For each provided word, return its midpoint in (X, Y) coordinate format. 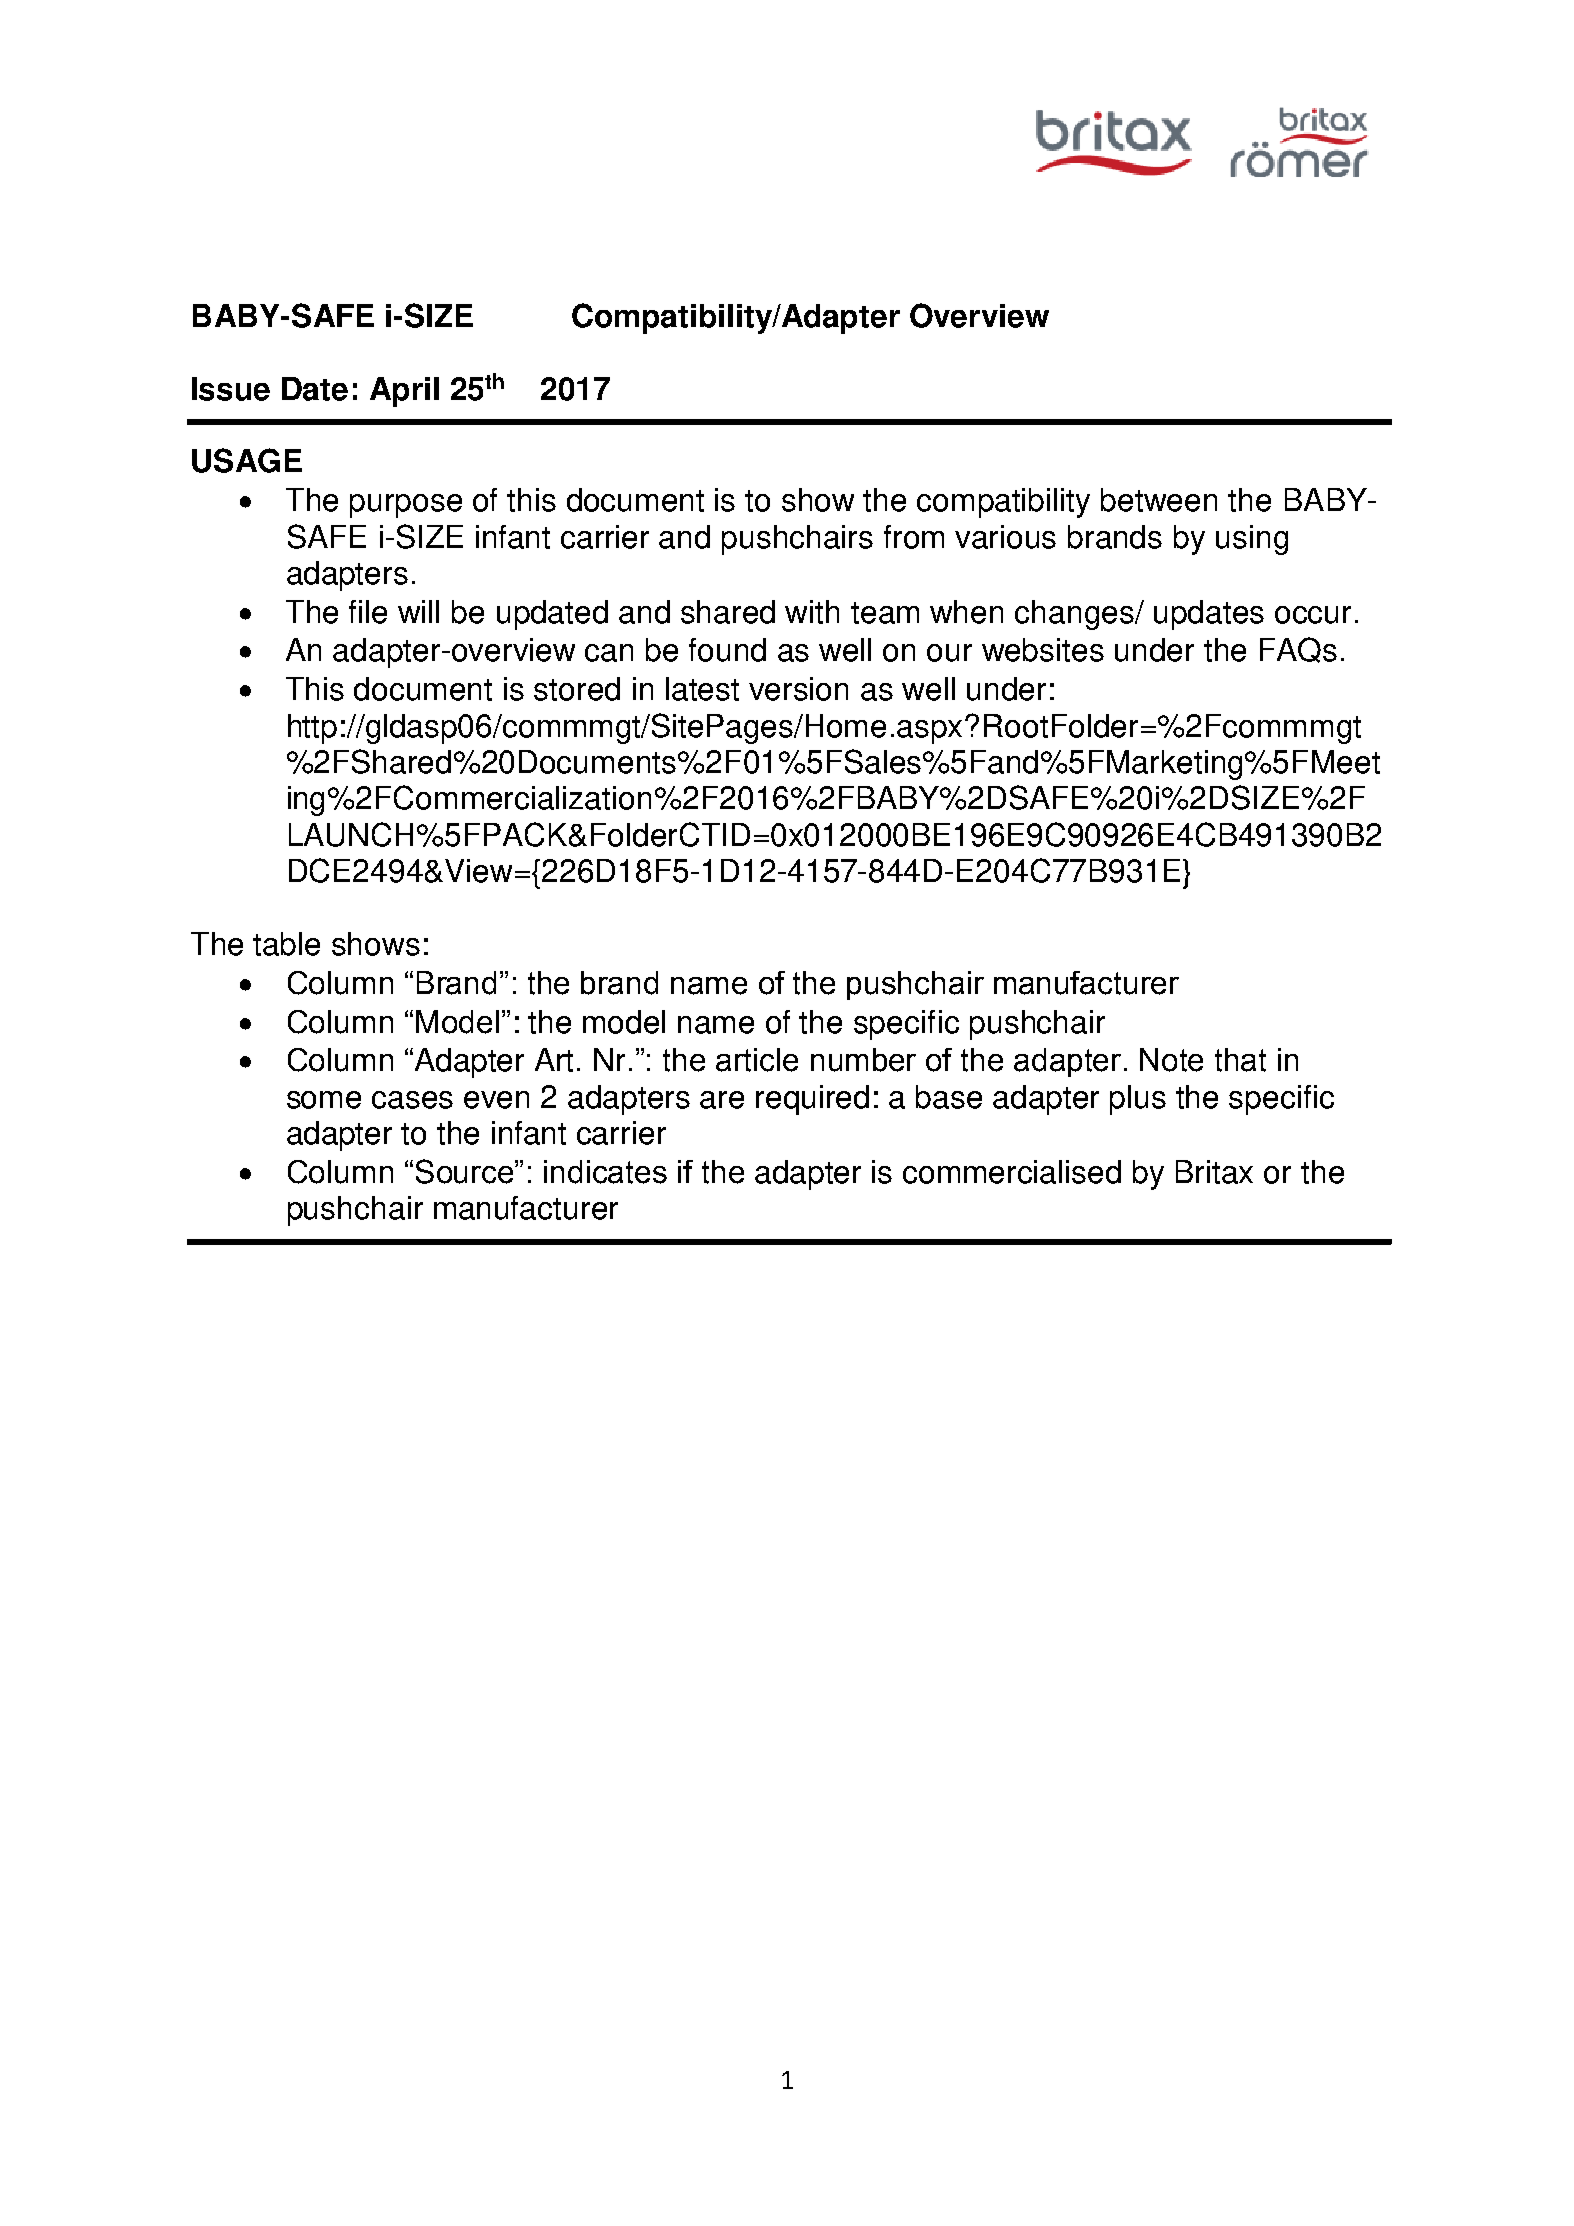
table (286, 944)
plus (1138, 1100)
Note (1171, 1060)
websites (1043, 650)
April (404, 392)
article (757, 1060)
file (368, 612)
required (812, 1100)
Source (466, 1171)
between (1159, 500)
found (727, 650)
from (914, 537)
